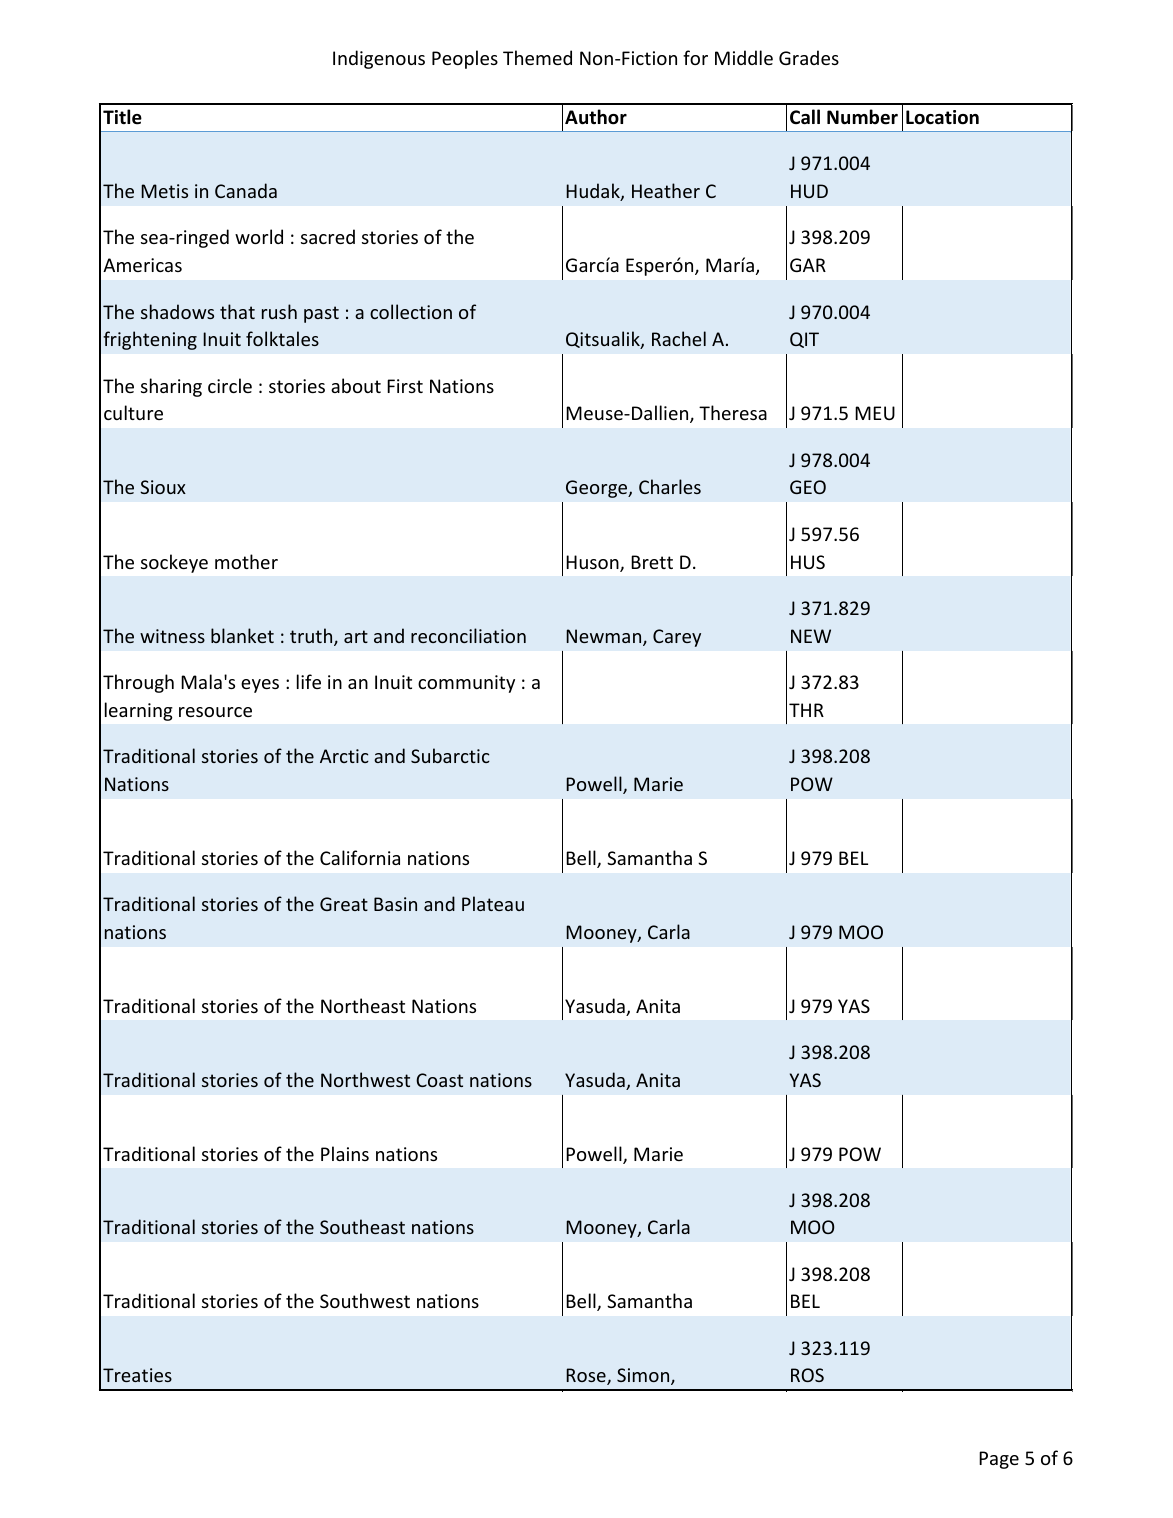 This document has width=1173, height=1518. What do you see at coordinates (862, 117) in the document?
I see `Number` at bounding box center [862, 117].
